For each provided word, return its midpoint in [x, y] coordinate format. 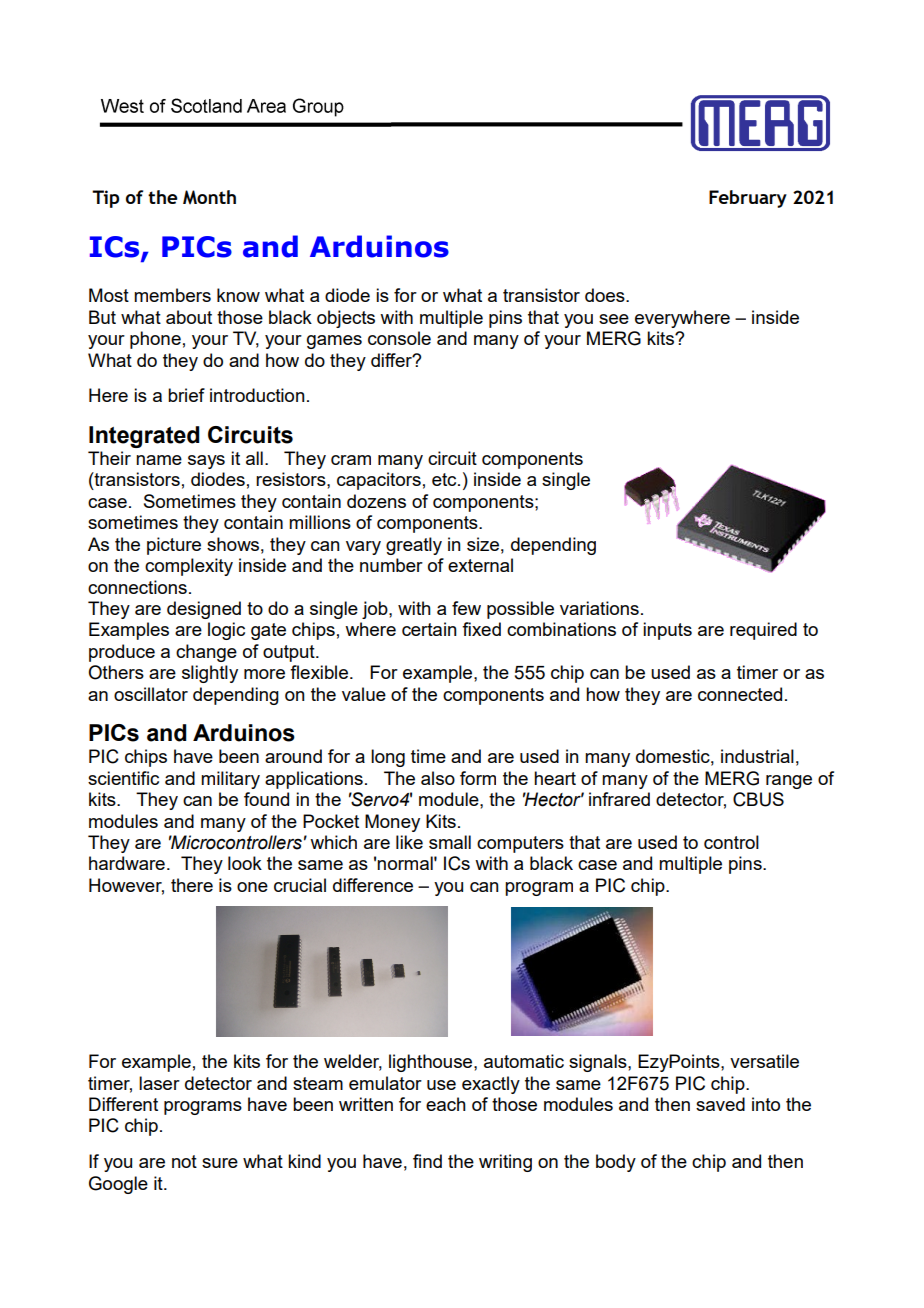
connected [740, 694]
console [399, 338]
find [427, 1161]
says [206, 462]
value [364, 694]
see [614, 319]
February [748, 199]
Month [209, 197]
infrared [619, 799]
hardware [127, 863]
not [184, 1161]
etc [445, 479]
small [450, 842]
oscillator [151, 694]
